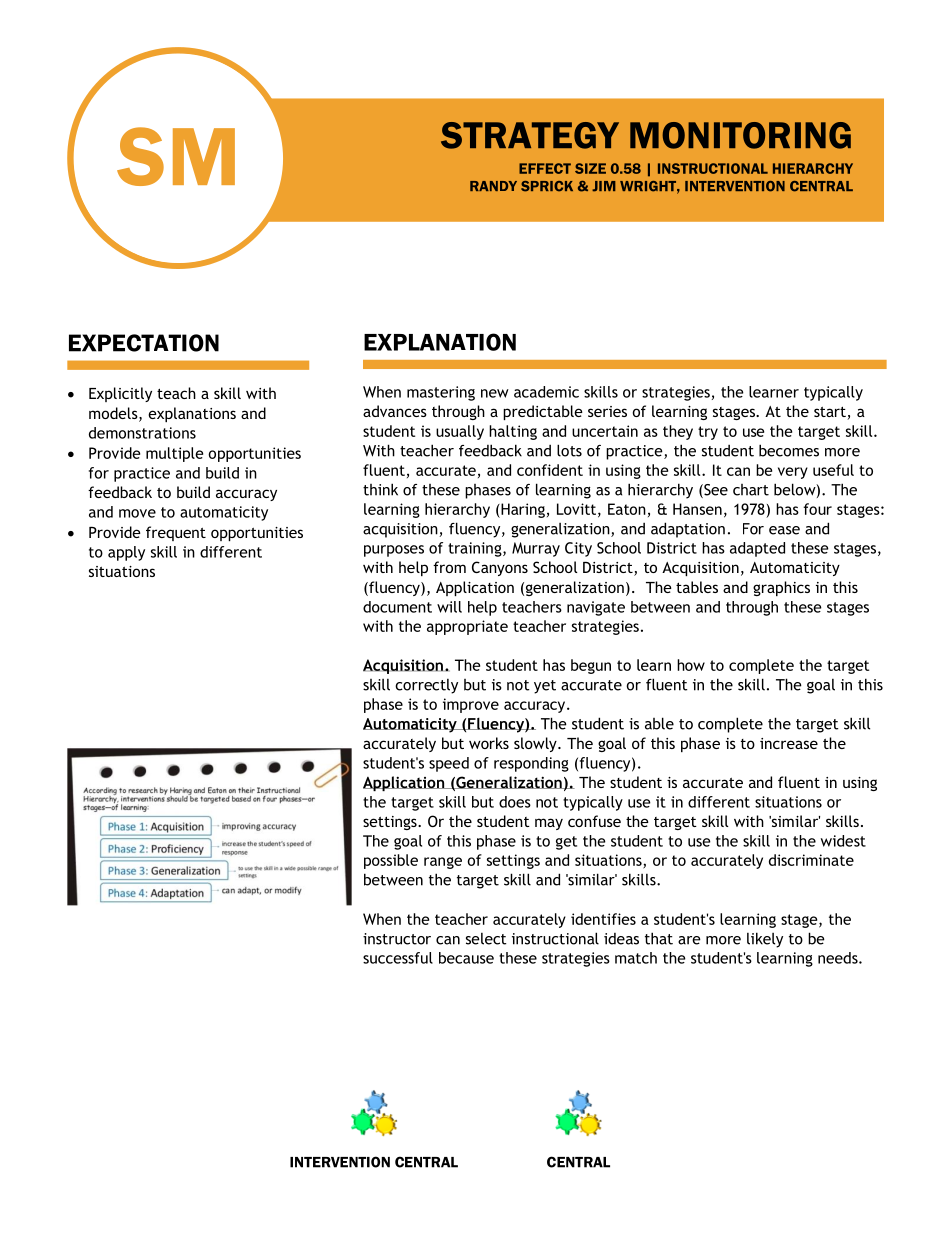 The image size is (952, 1233). Describe the element at coordinates (486, 939) in the image. I see `select` at that location.
